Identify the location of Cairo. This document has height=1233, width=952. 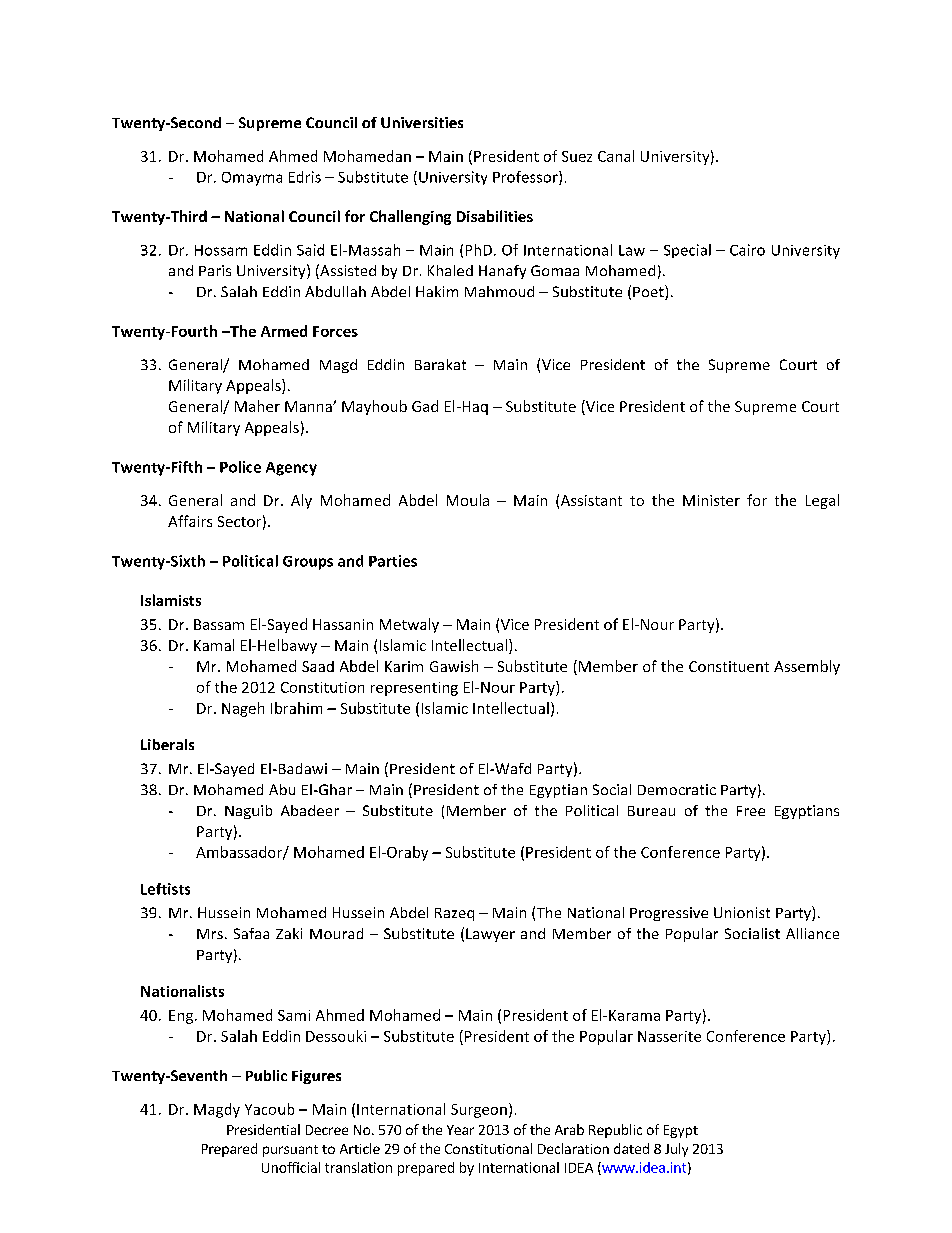
(747, 250).
